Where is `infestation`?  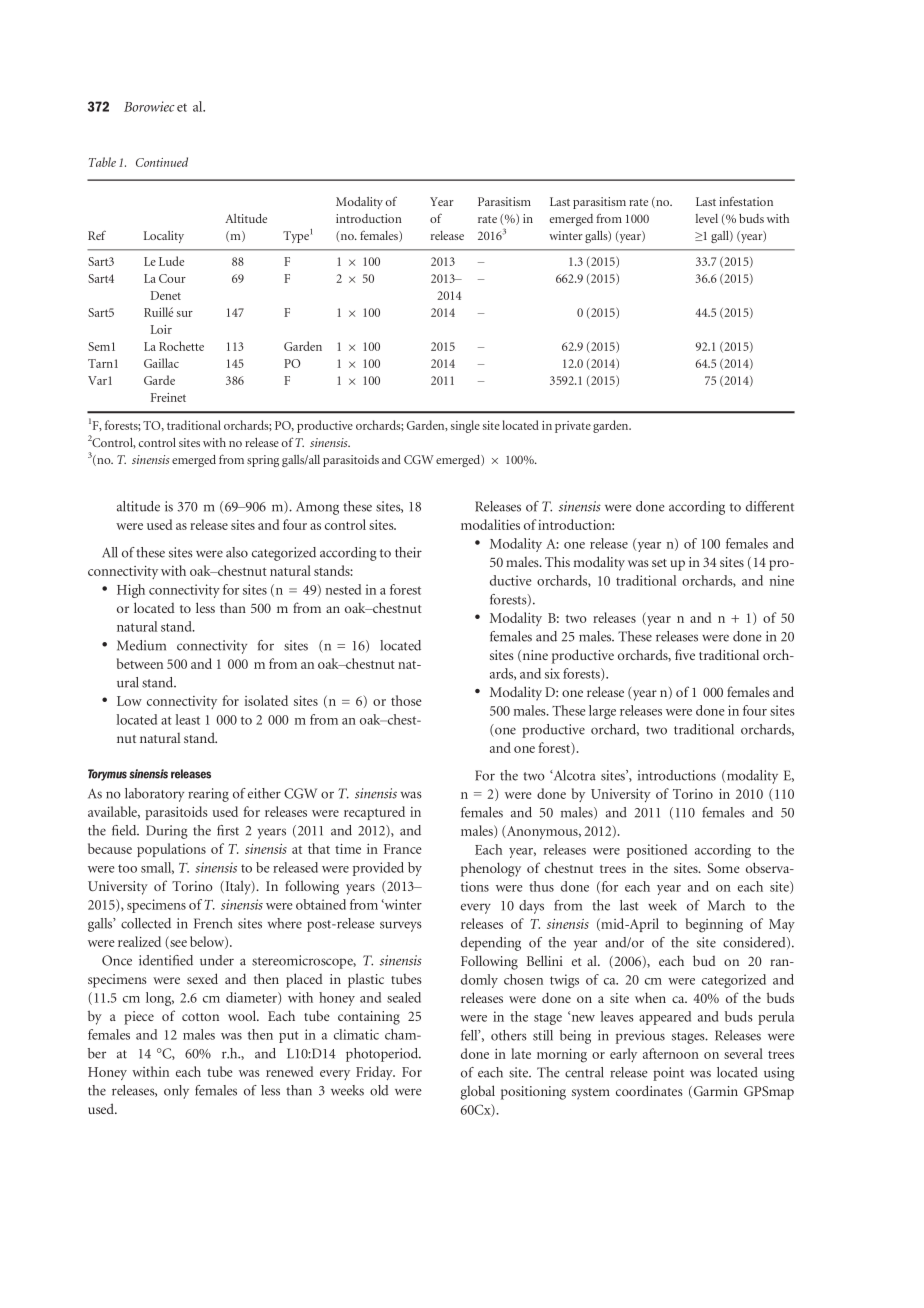
infestation is located at coordinates (746, 201).
